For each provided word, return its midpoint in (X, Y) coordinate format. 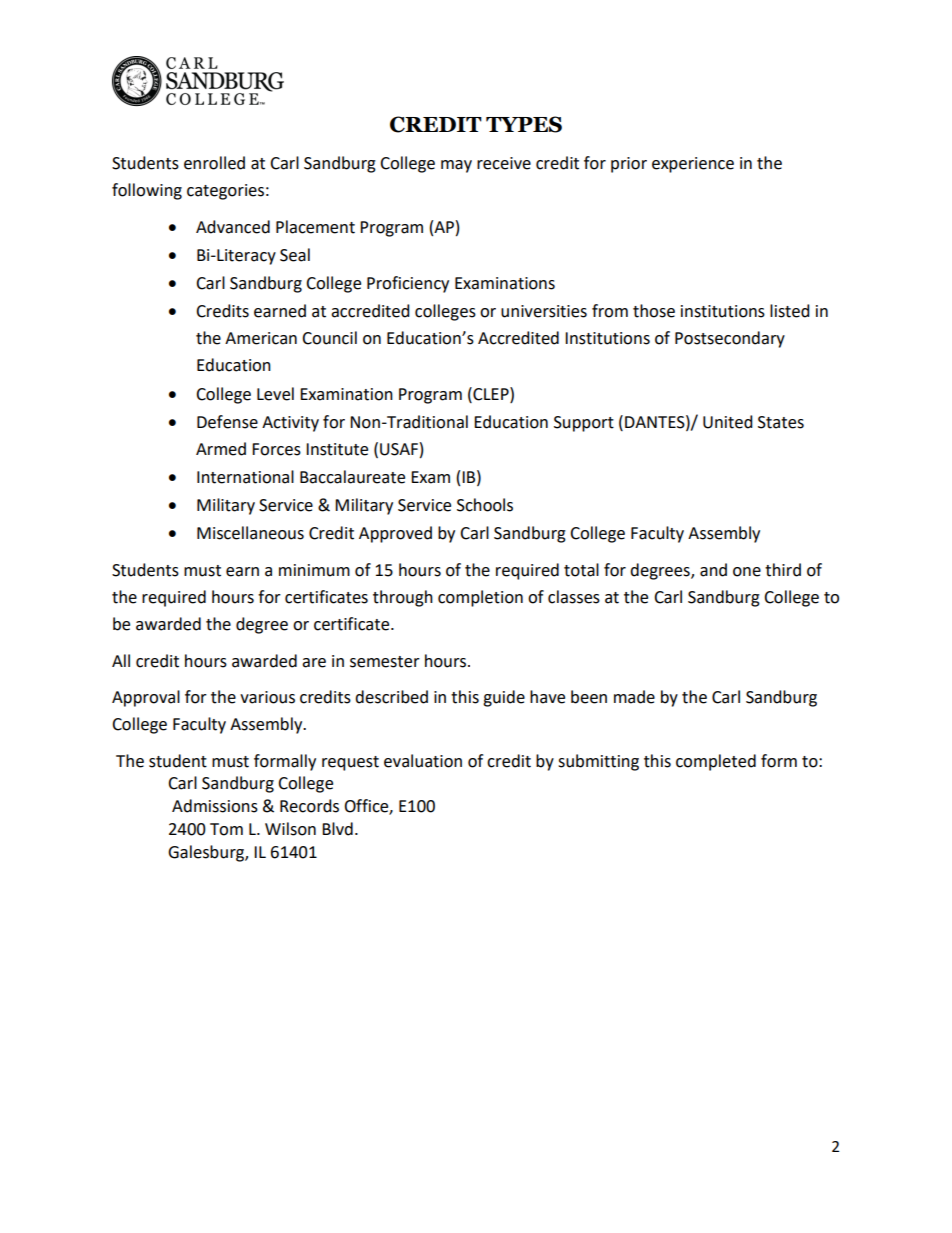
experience (693, 165)
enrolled (214, 163)
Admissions (215, 806)
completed (716, 762)
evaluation (423, 761)
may (456, 166)
